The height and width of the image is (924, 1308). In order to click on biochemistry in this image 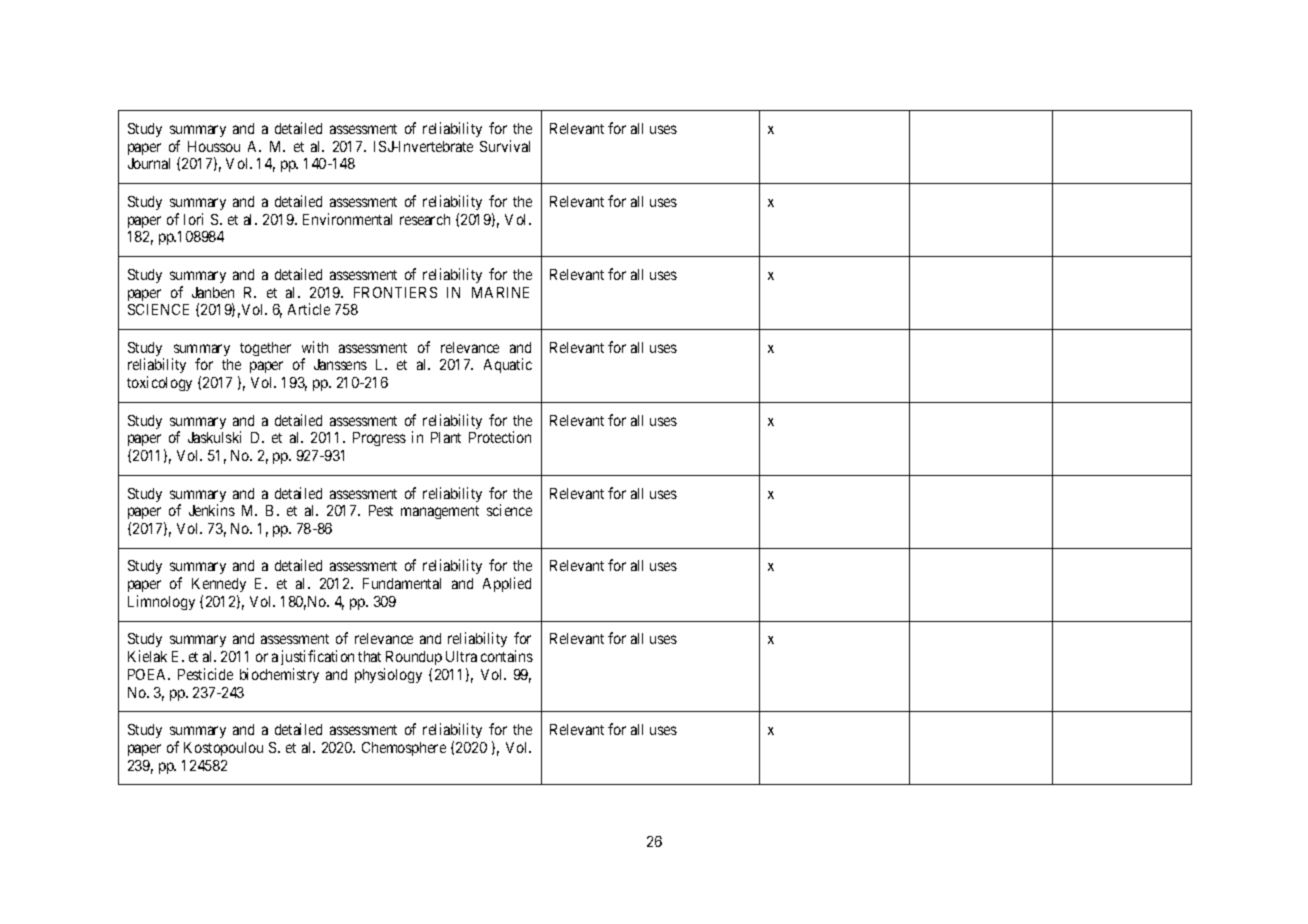, I will do `click(279, 675)`.
